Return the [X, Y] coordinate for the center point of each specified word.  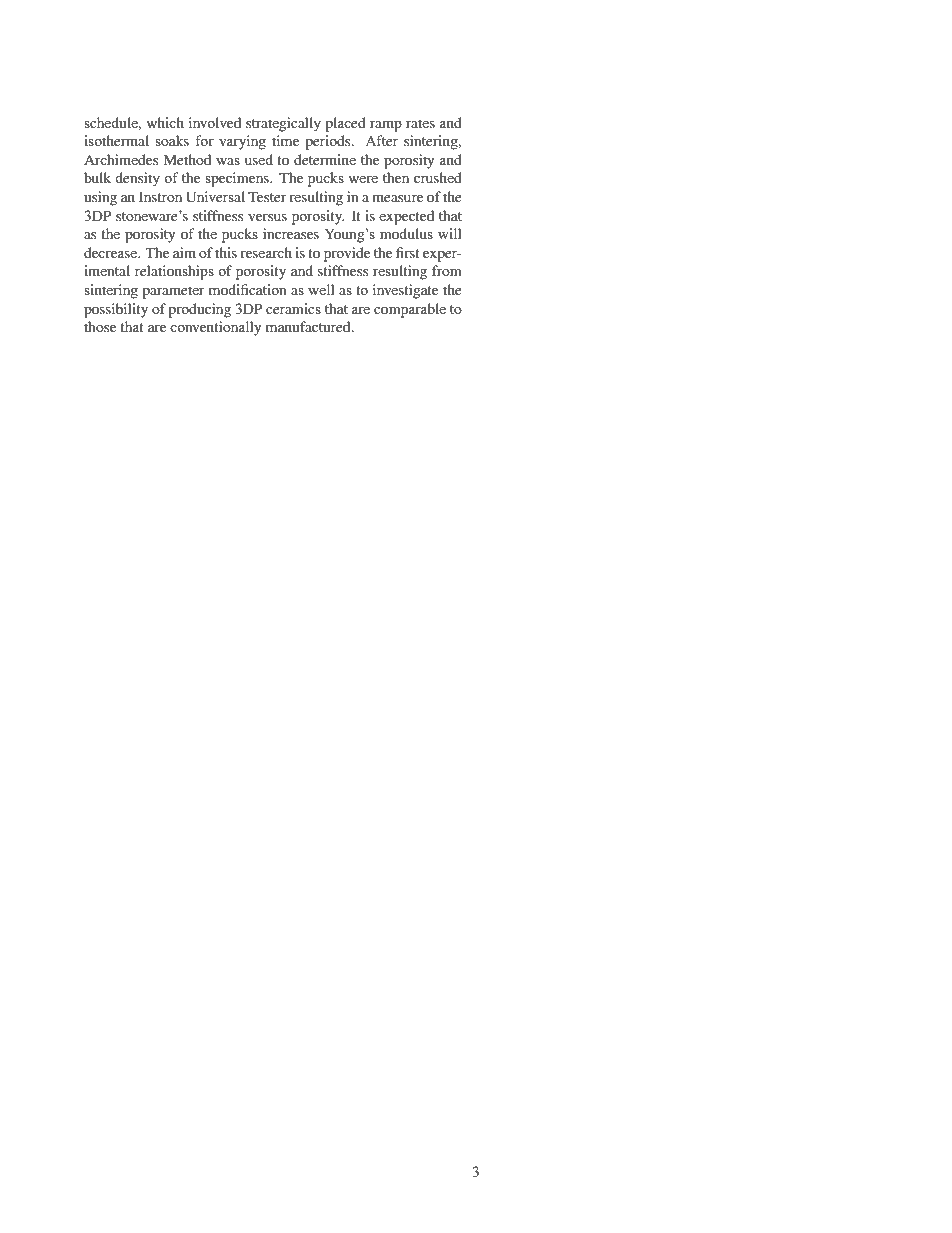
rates [420, 123]
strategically [283, 124]
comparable [410, 310]
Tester [267, 196]
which [165, 122]
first [408, 252]
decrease [112, 252]
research [266, 252]
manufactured [309, 326]
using [100, 198]
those [100, 326]
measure [397, 198]
